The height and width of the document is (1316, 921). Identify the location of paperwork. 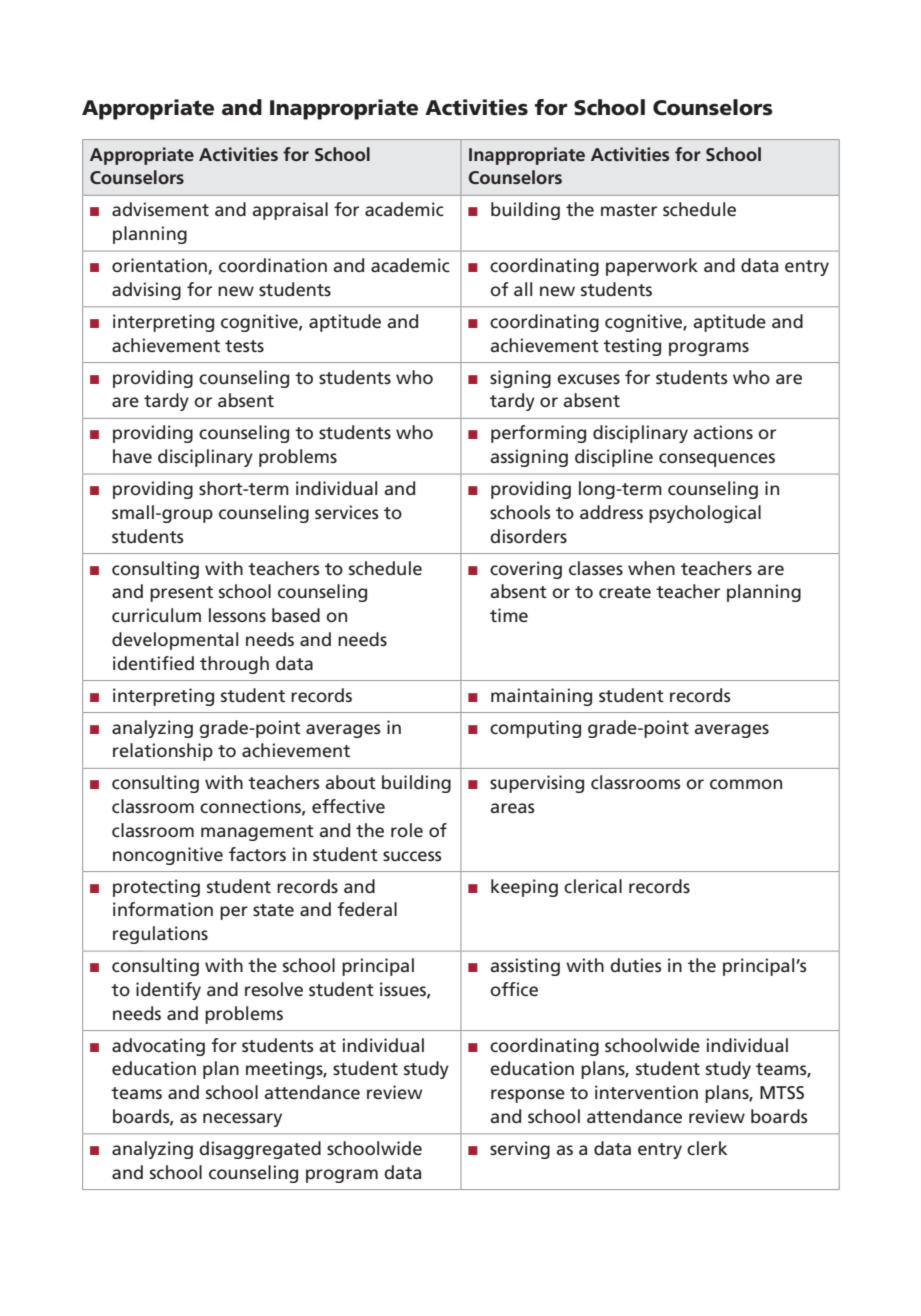
(652, 267).
